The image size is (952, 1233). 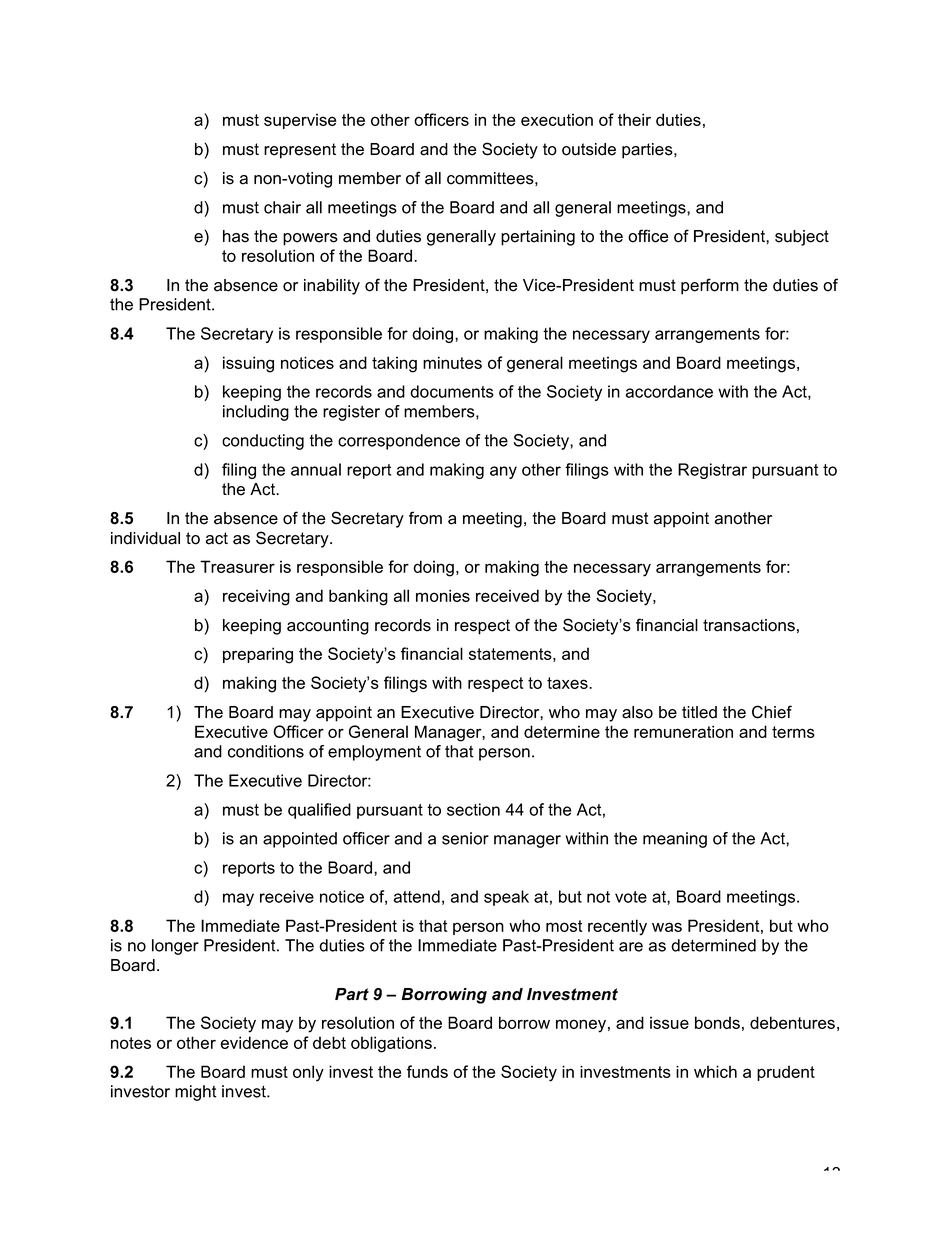 I want to click on might, so click(x=196, y=1093).
